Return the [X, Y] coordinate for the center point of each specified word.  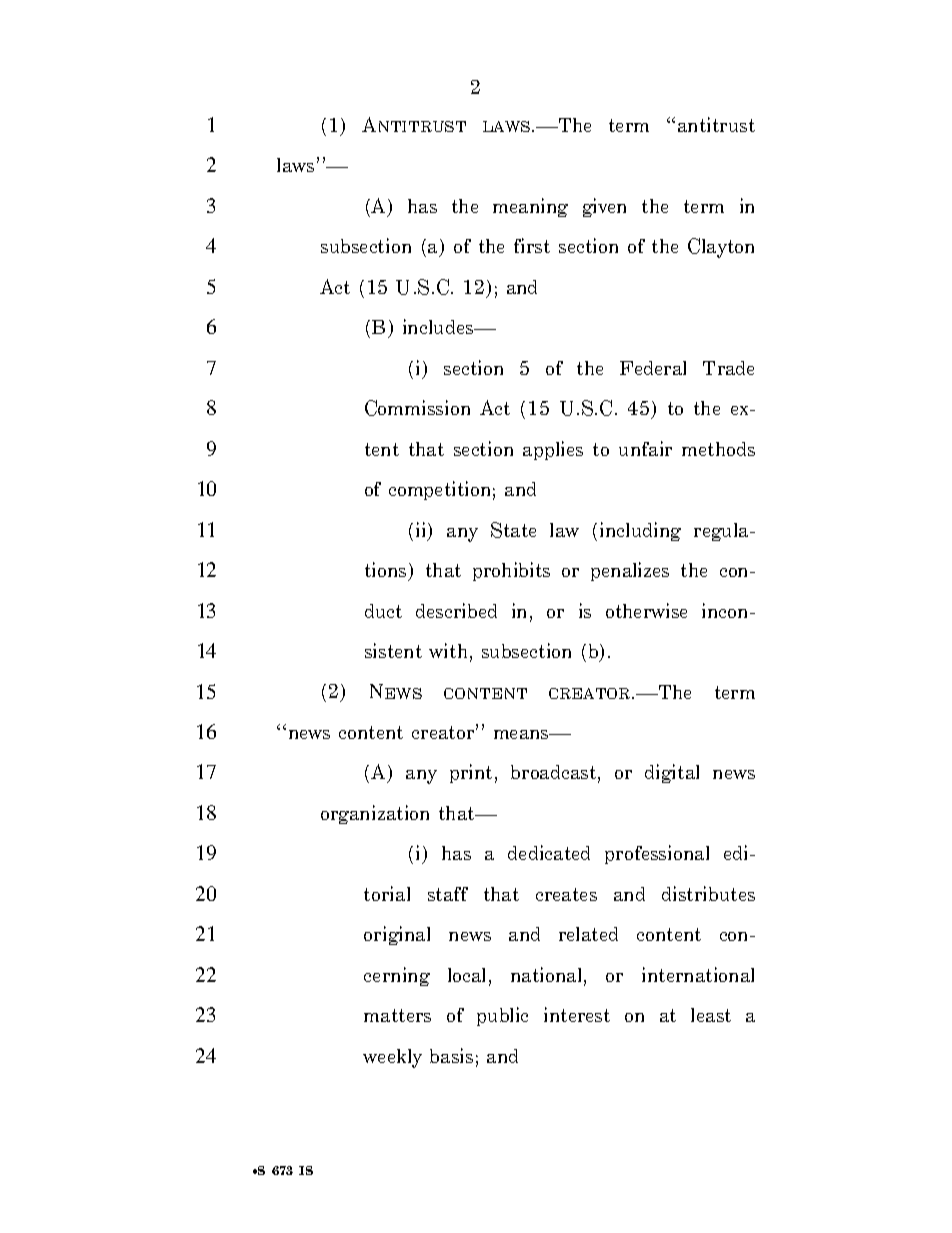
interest [577, 1014]
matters [397, 1015]
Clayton [721, 248]
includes [439, 326]
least [711, 1015]
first [532, 245]
